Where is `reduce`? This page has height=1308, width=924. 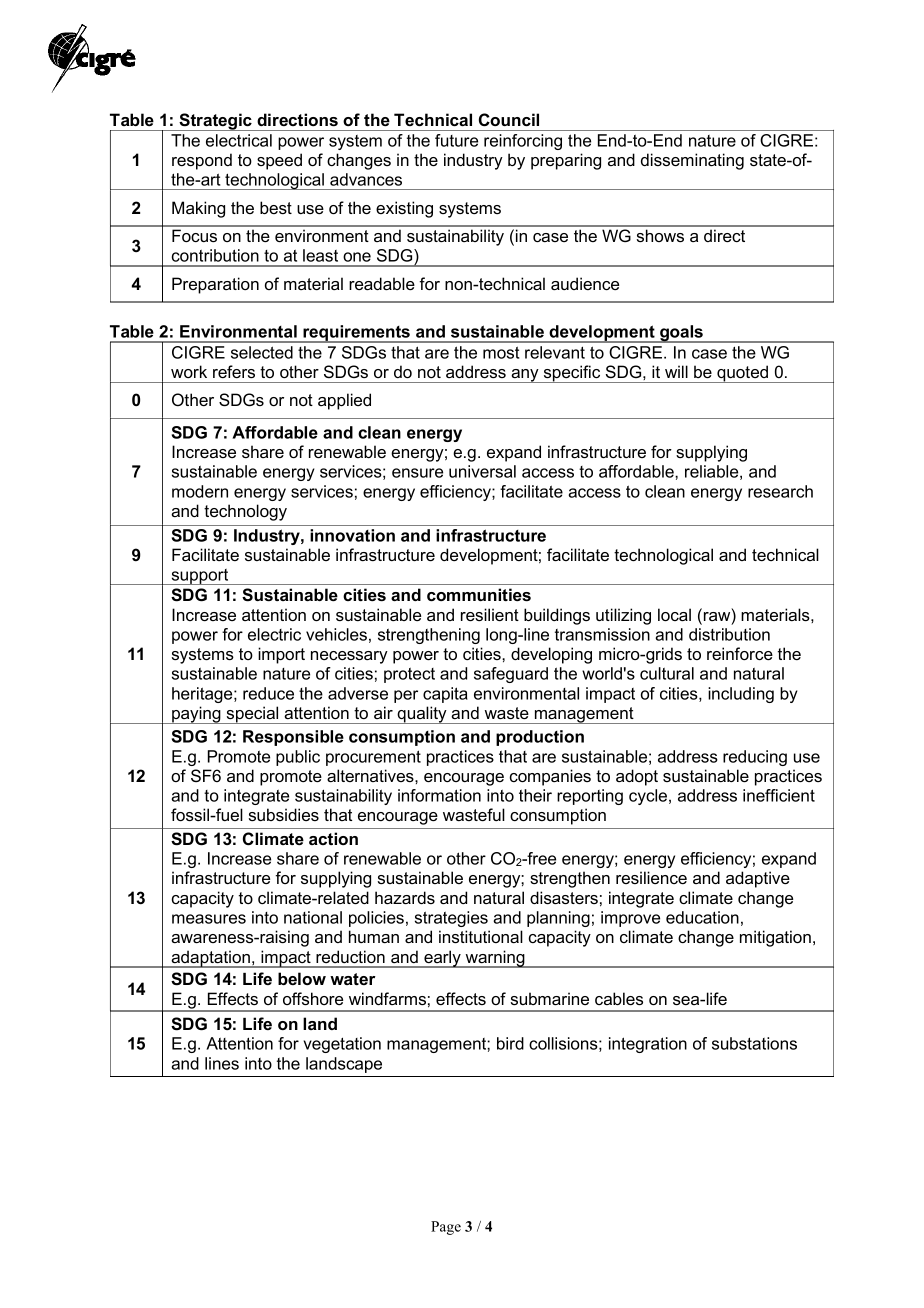 reduce is located at coordinates (268, 693).
